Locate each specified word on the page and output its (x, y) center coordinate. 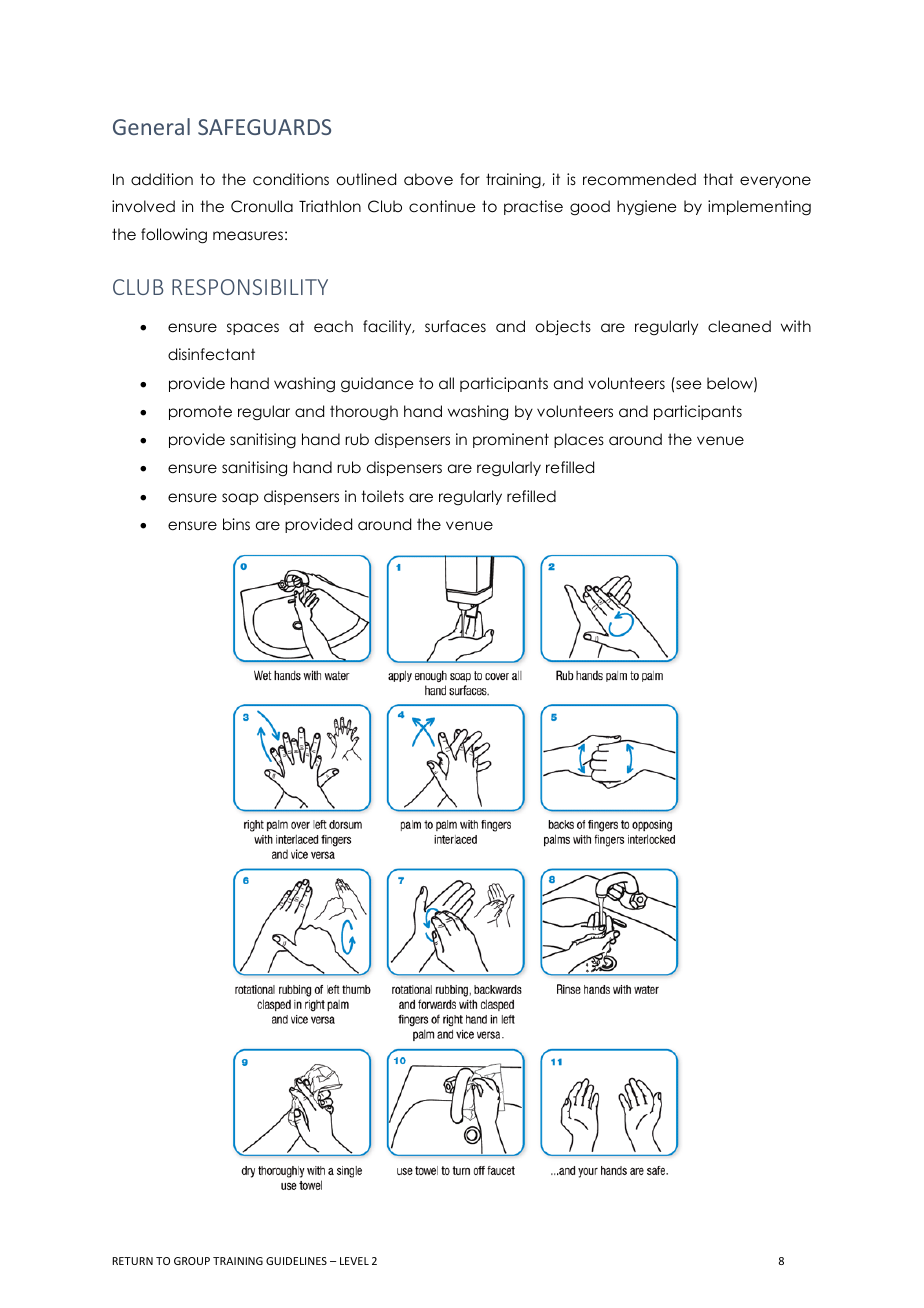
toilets (382, 496)
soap (240, 499)
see (689, 384)
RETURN (132, 1261)
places (579, 440)
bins (236, 524)
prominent (511, 440)
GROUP (192, 1261)
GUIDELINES (296, 1261)
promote (200, 412)
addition (162, 179)
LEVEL (354, 1261)
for (470, 179)
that (718, 179)
